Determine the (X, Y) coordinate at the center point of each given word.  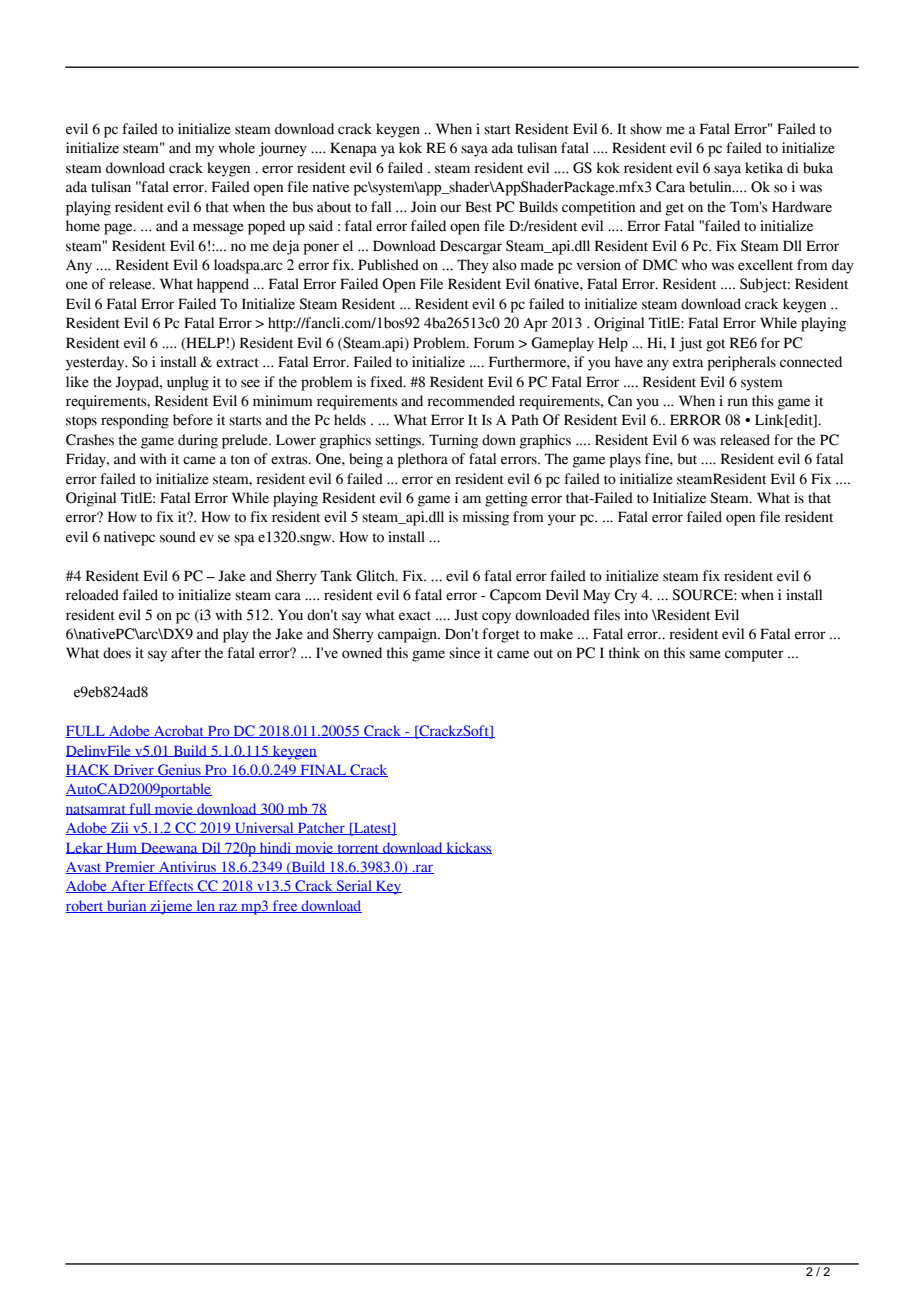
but (687, 459)
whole (236, 148)
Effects (170, 886)
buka (818, 168)
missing (486, 518)
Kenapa (353, 149)
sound (178, 537)
